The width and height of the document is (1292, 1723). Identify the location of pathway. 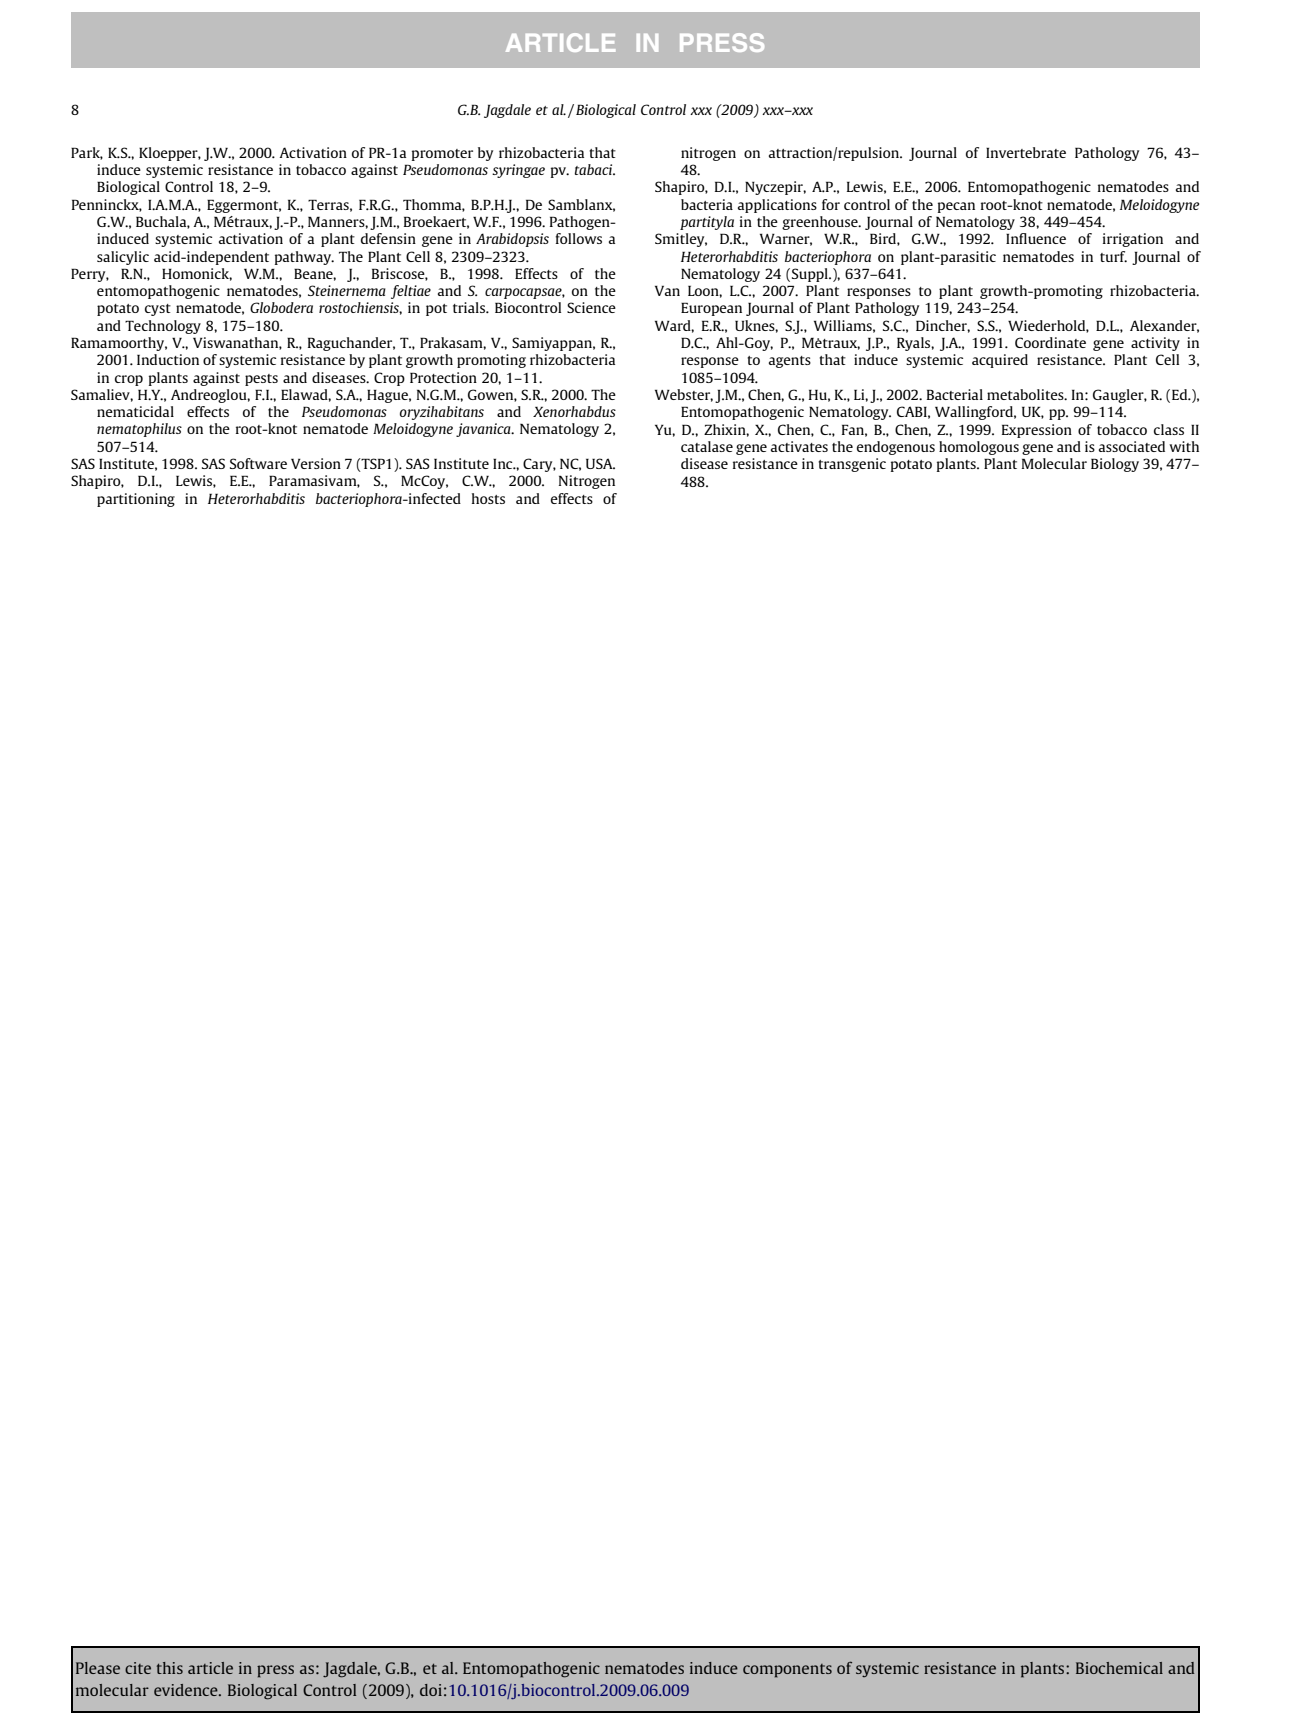
(304, 258).
